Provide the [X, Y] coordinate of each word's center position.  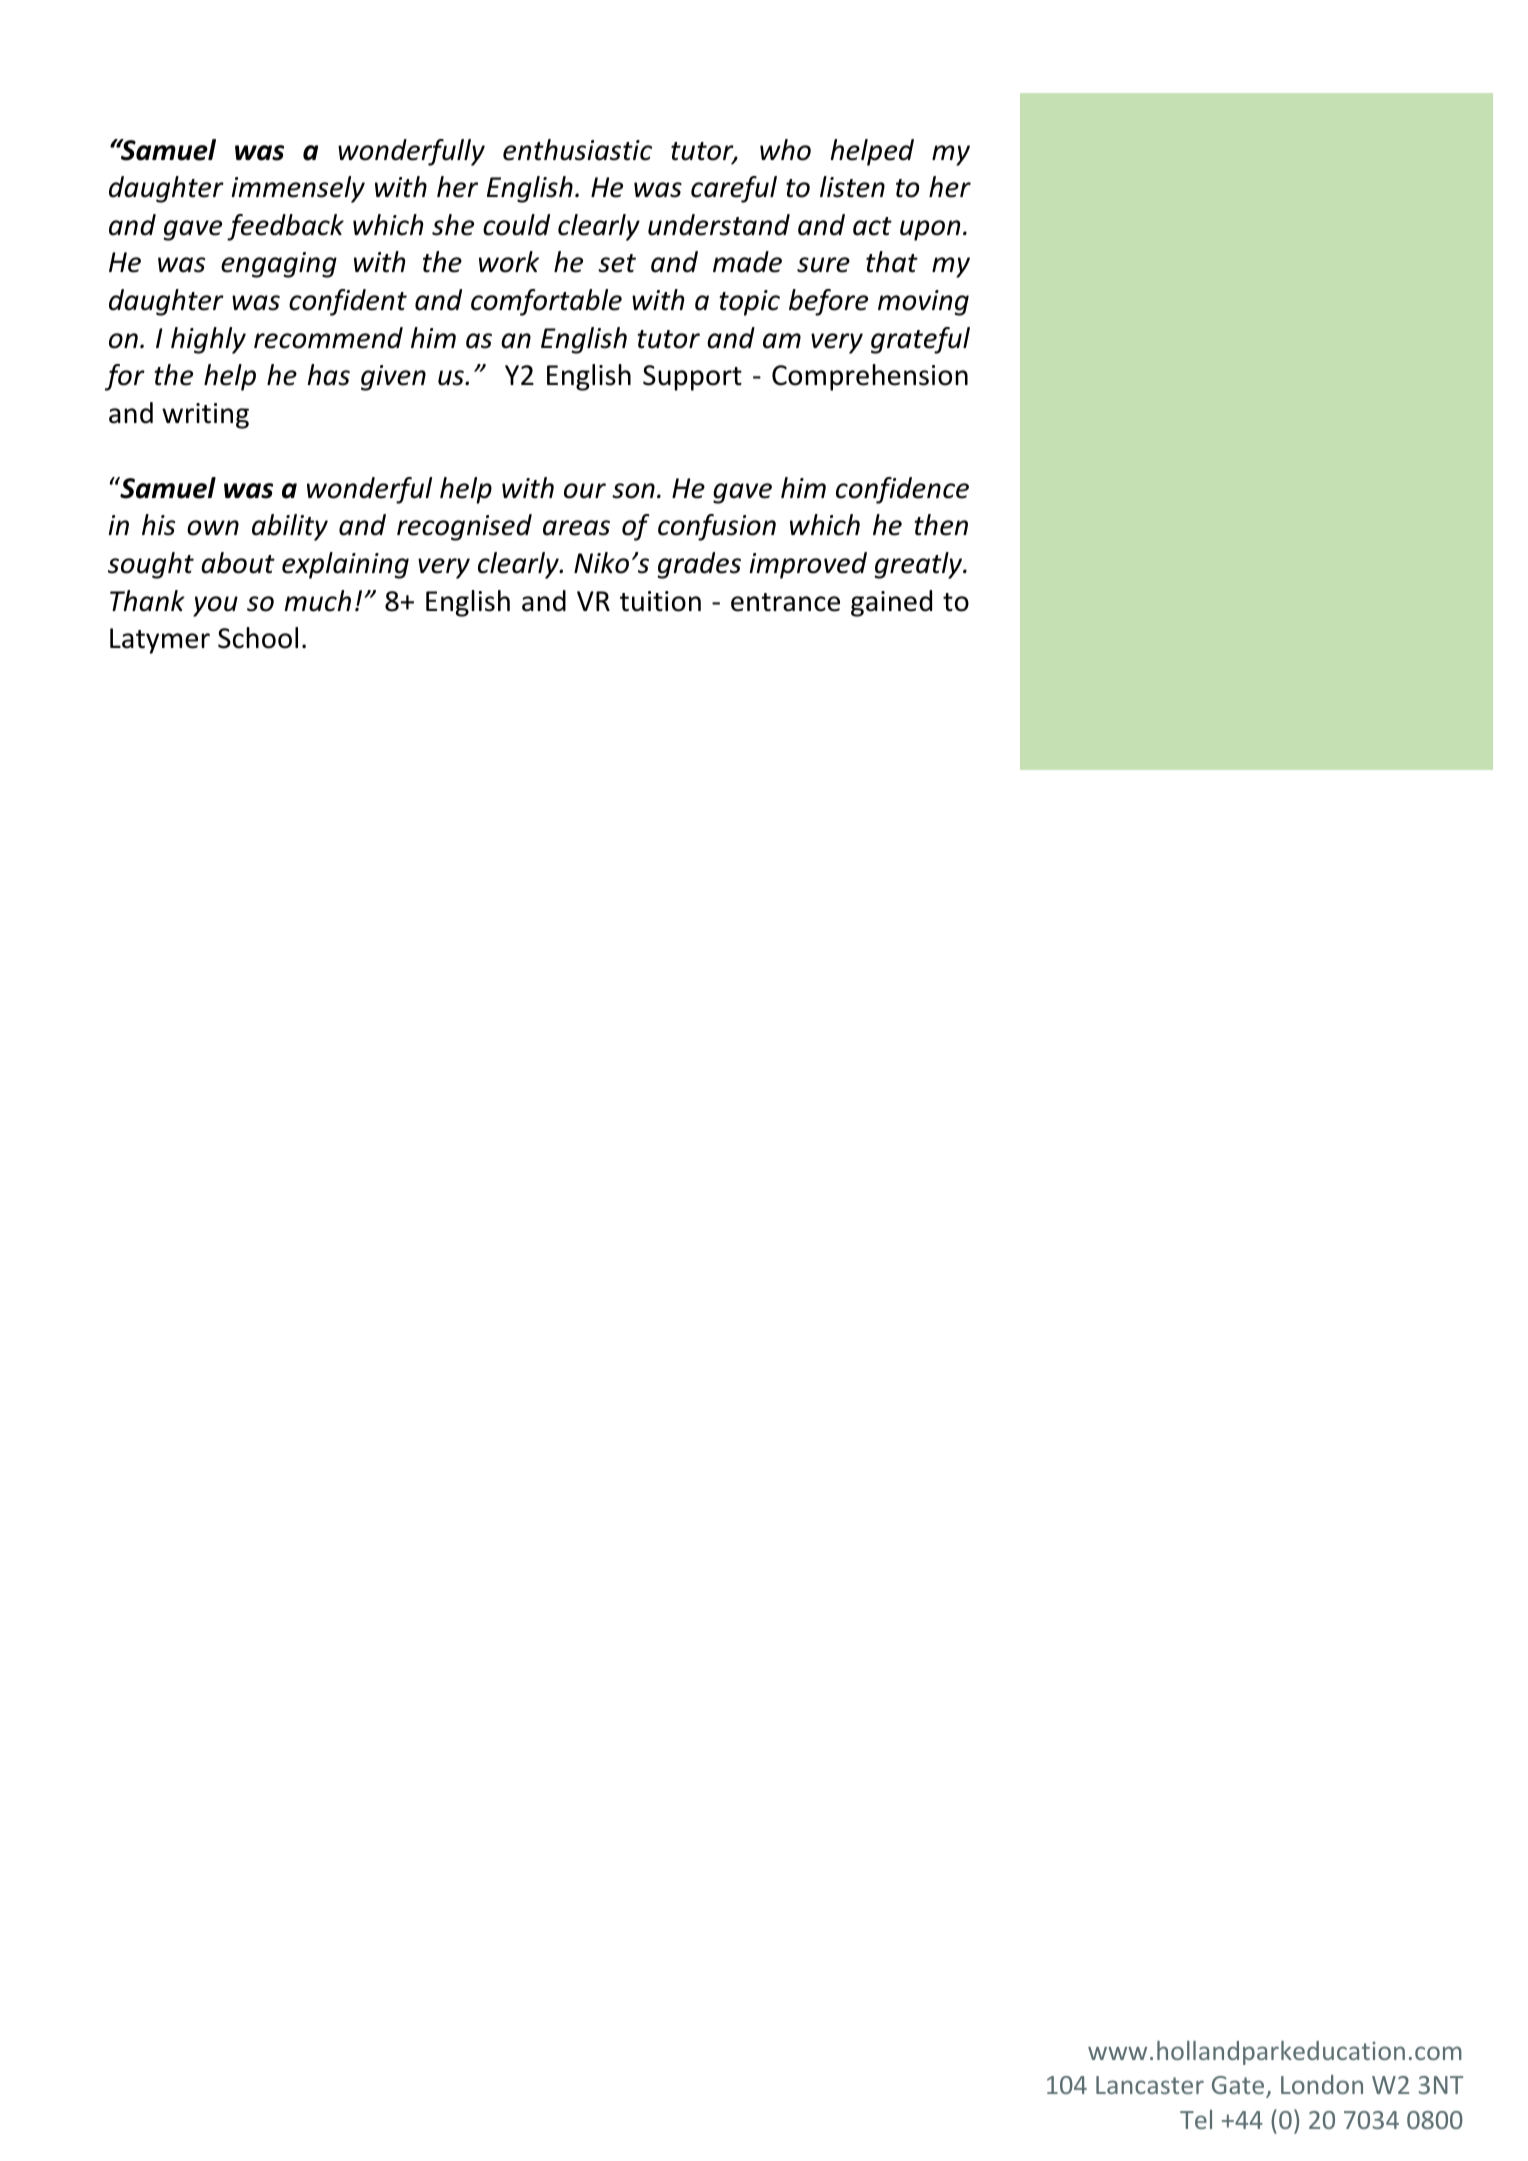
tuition [660, 601]
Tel [1196, 2119]
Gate [1239, 2086]
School [258, 638]
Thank [147, 601]
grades [699, 565]
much [317, 601]
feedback [285, 227]
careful [734, 189]
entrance [785, 602]
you [215, 606]
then [941, 525]
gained [891, 603]
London [1322, 2084]
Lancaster [1150, 2085]
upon [930, 230]
